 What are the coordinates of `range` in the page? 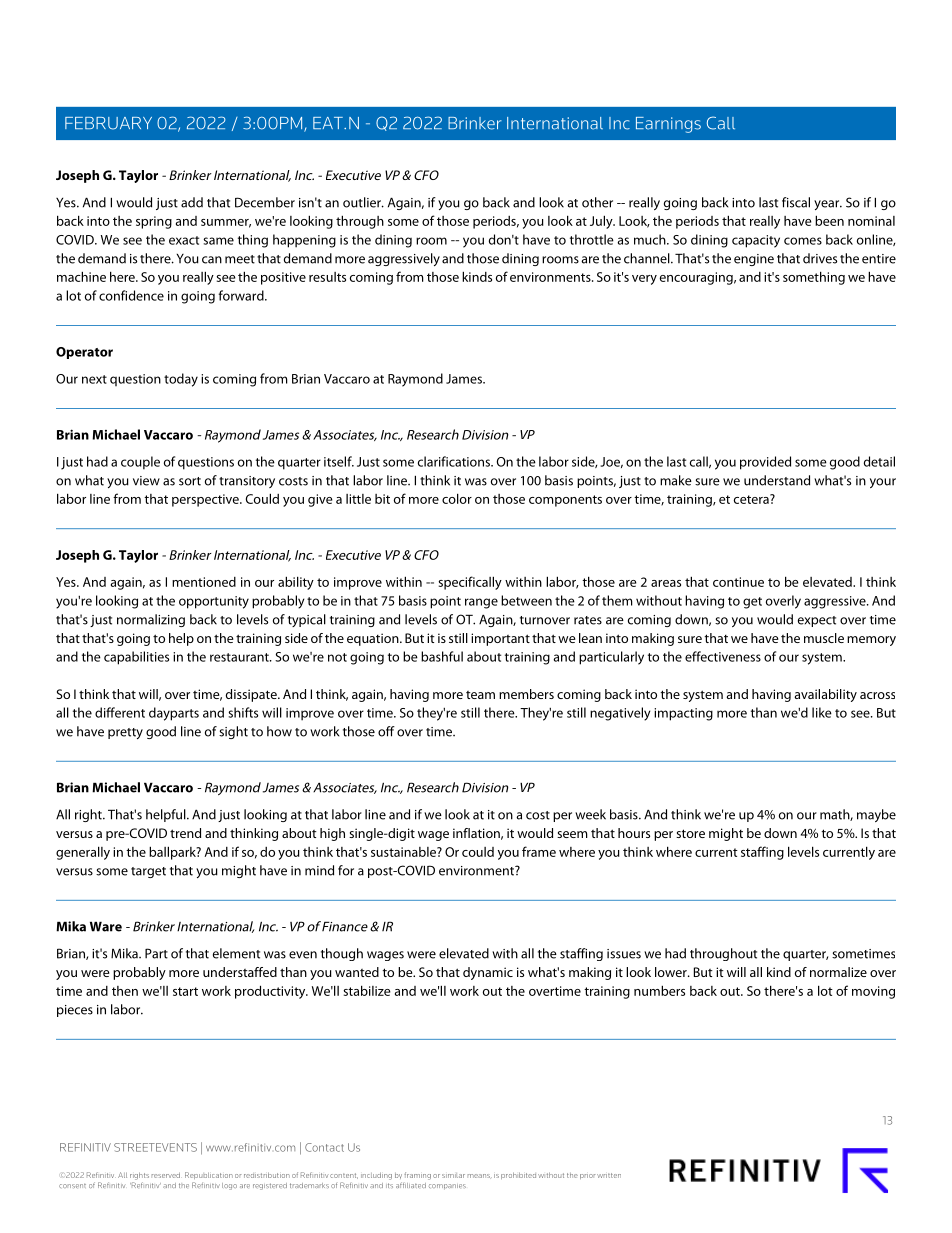 It's located at (481, 603).
